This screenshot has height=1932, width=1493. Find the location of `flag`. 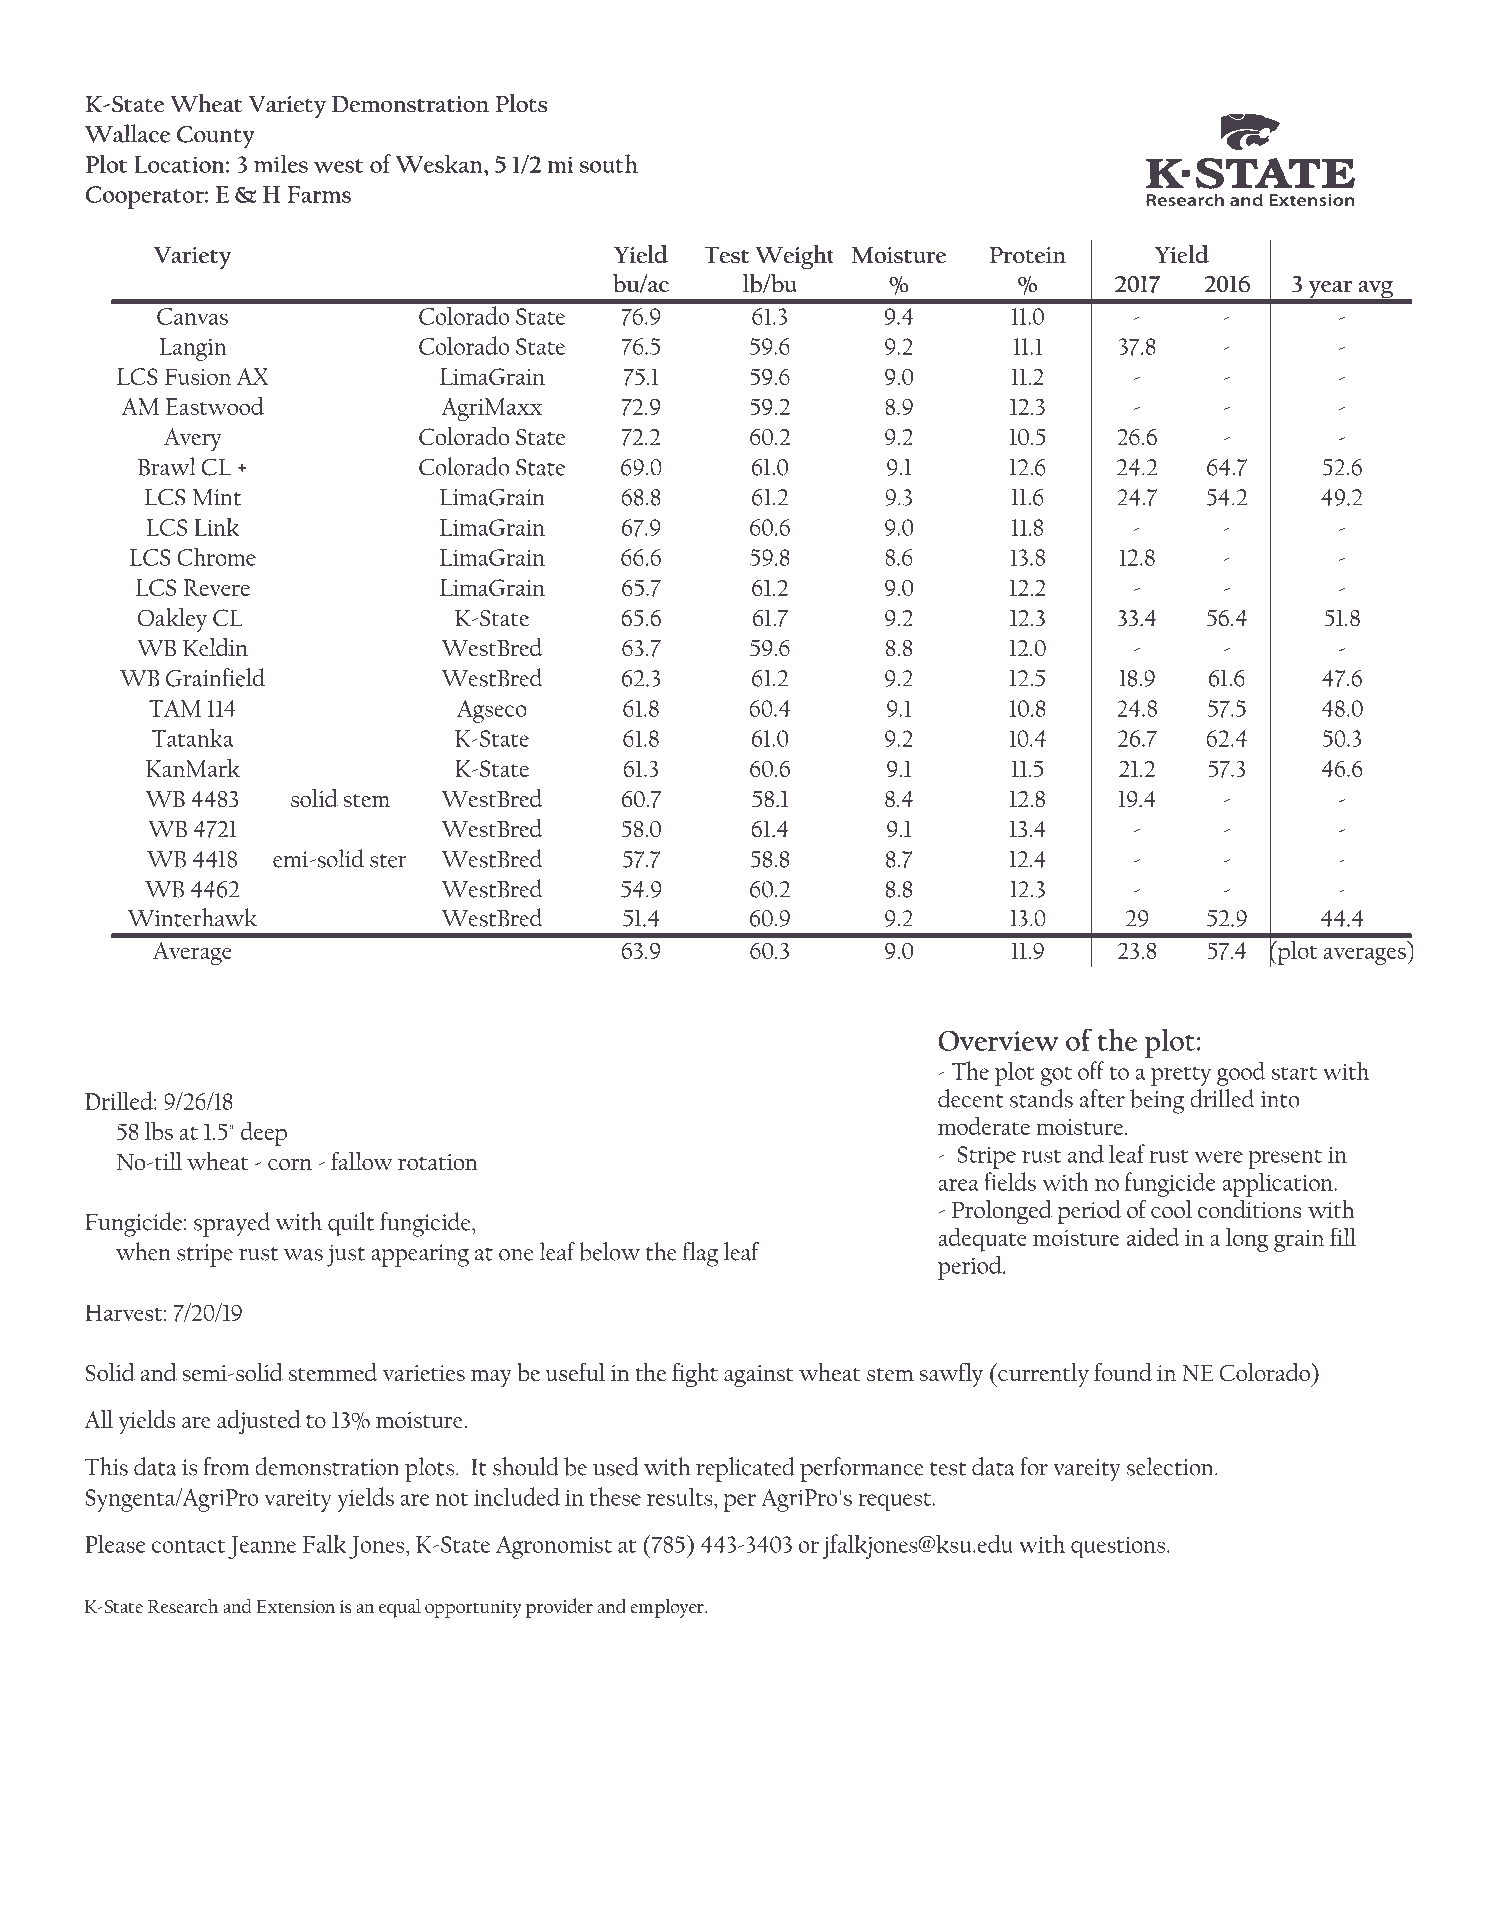

flag is located at coordinates (700, 1254).
